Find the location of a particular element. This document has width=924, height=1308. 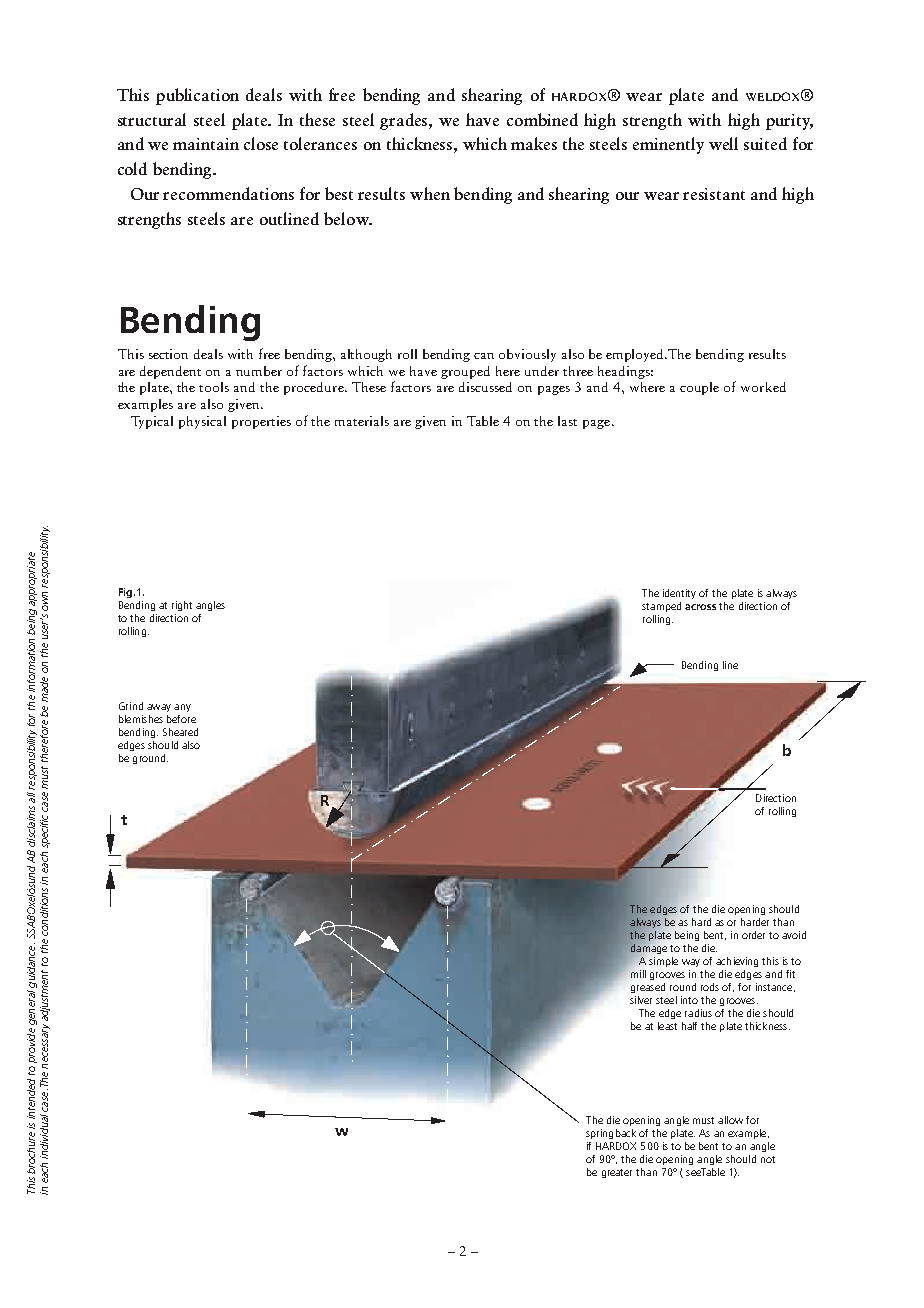

grades is located at coordinates (405, 121).
